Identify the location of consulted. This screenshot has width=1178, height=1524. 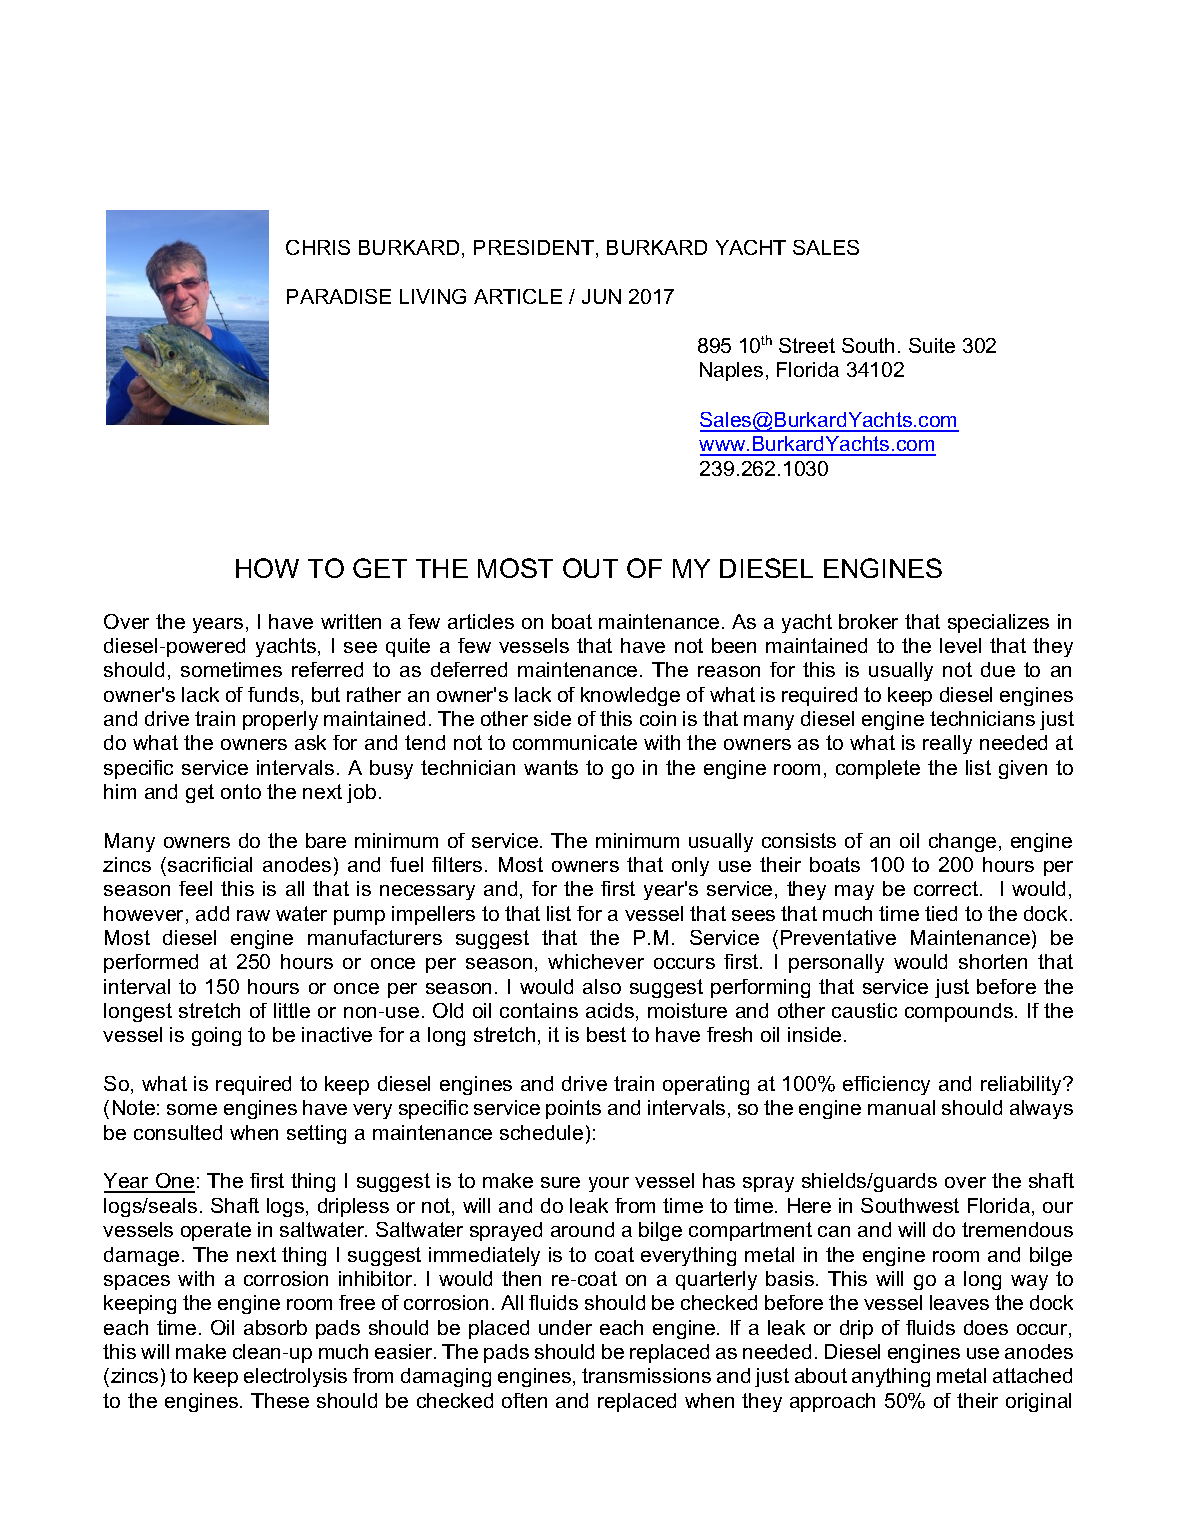
(178, 1132).
